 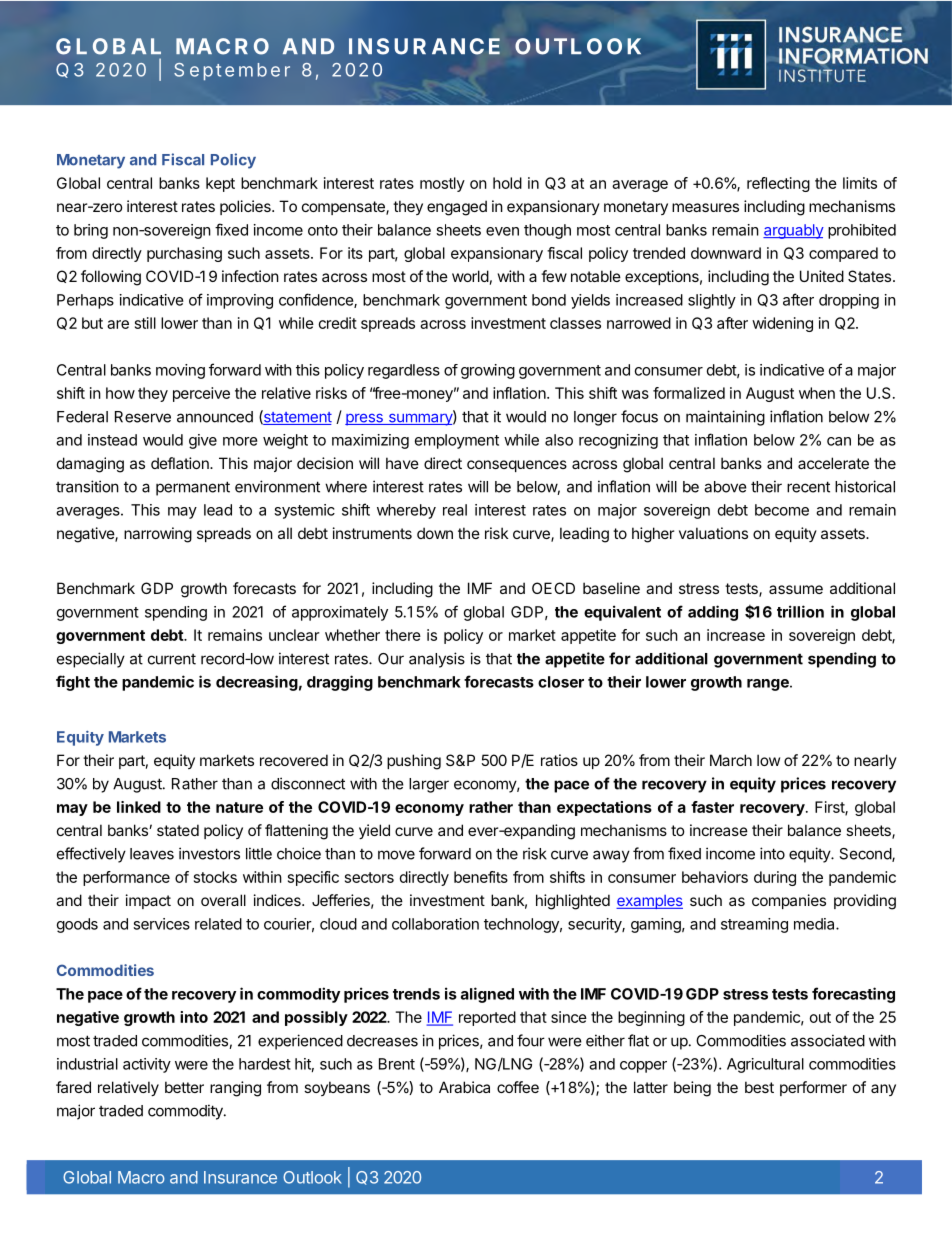 I want to click on activity, so click(x=147, y=1065).
